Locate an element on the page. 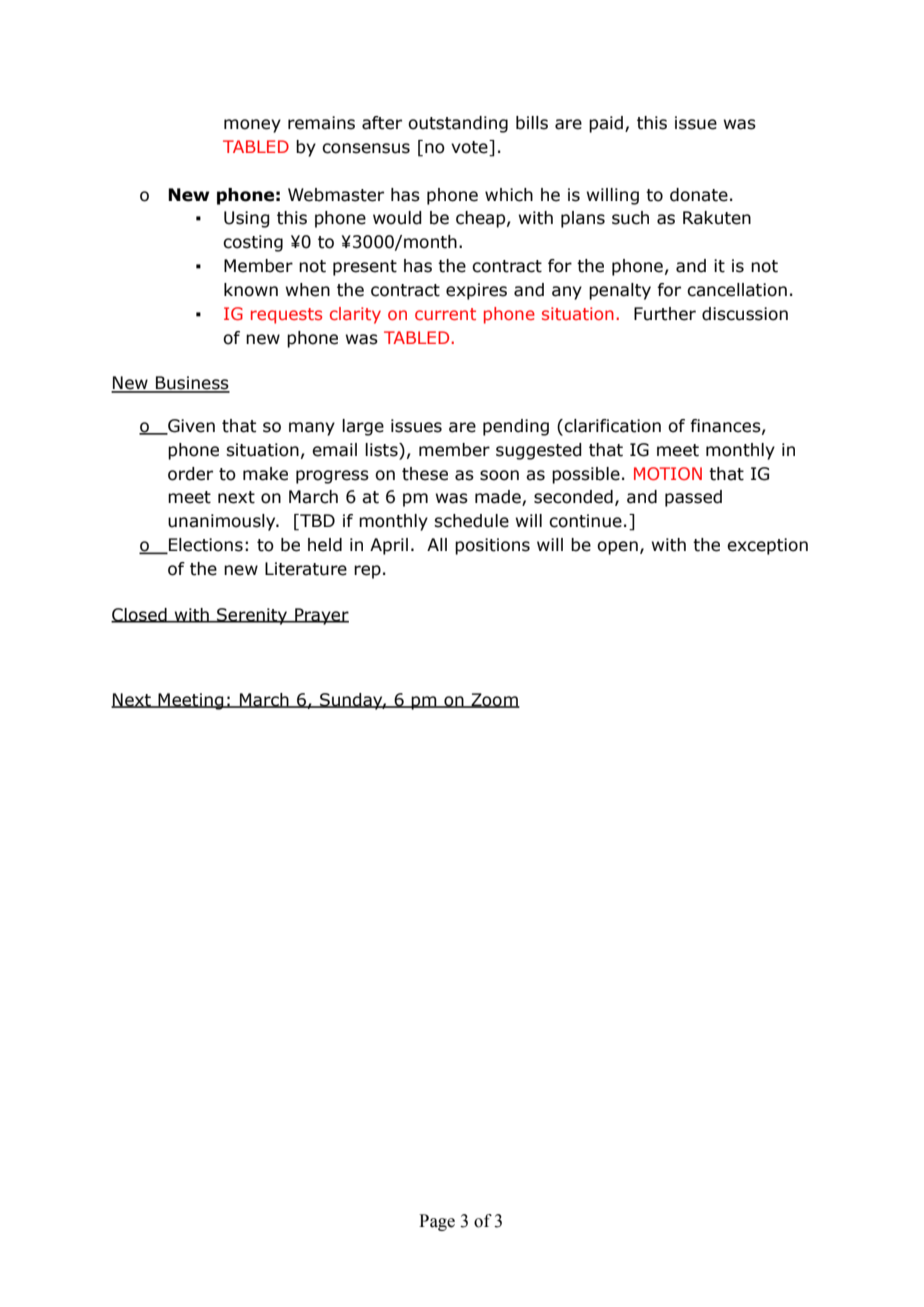 The height and width of the page is (1307, 924). vote is located at coordinates (470, 148).
